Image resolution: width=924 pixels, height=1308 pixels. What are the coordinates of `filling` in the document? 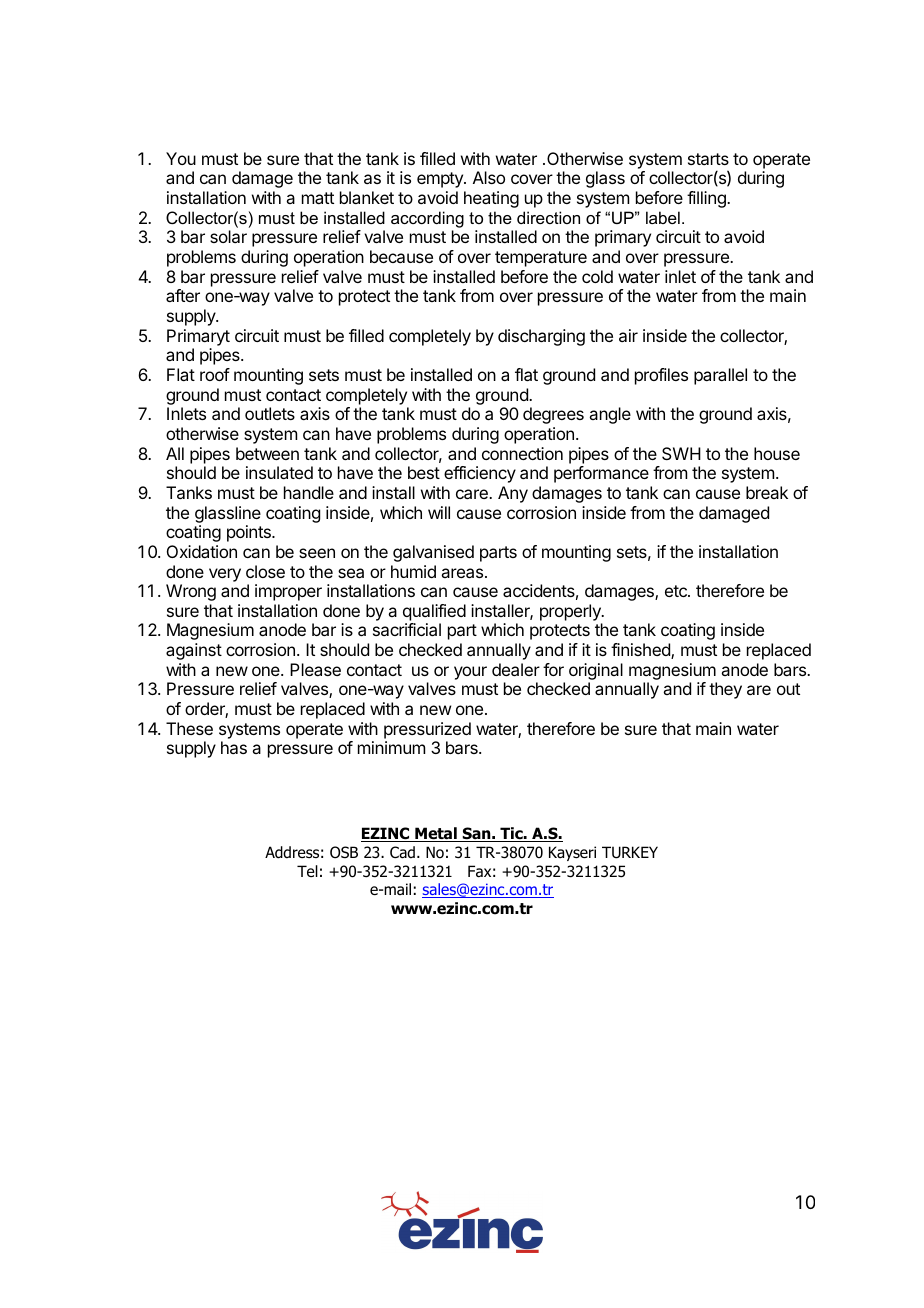 It's located at (707, 199).
